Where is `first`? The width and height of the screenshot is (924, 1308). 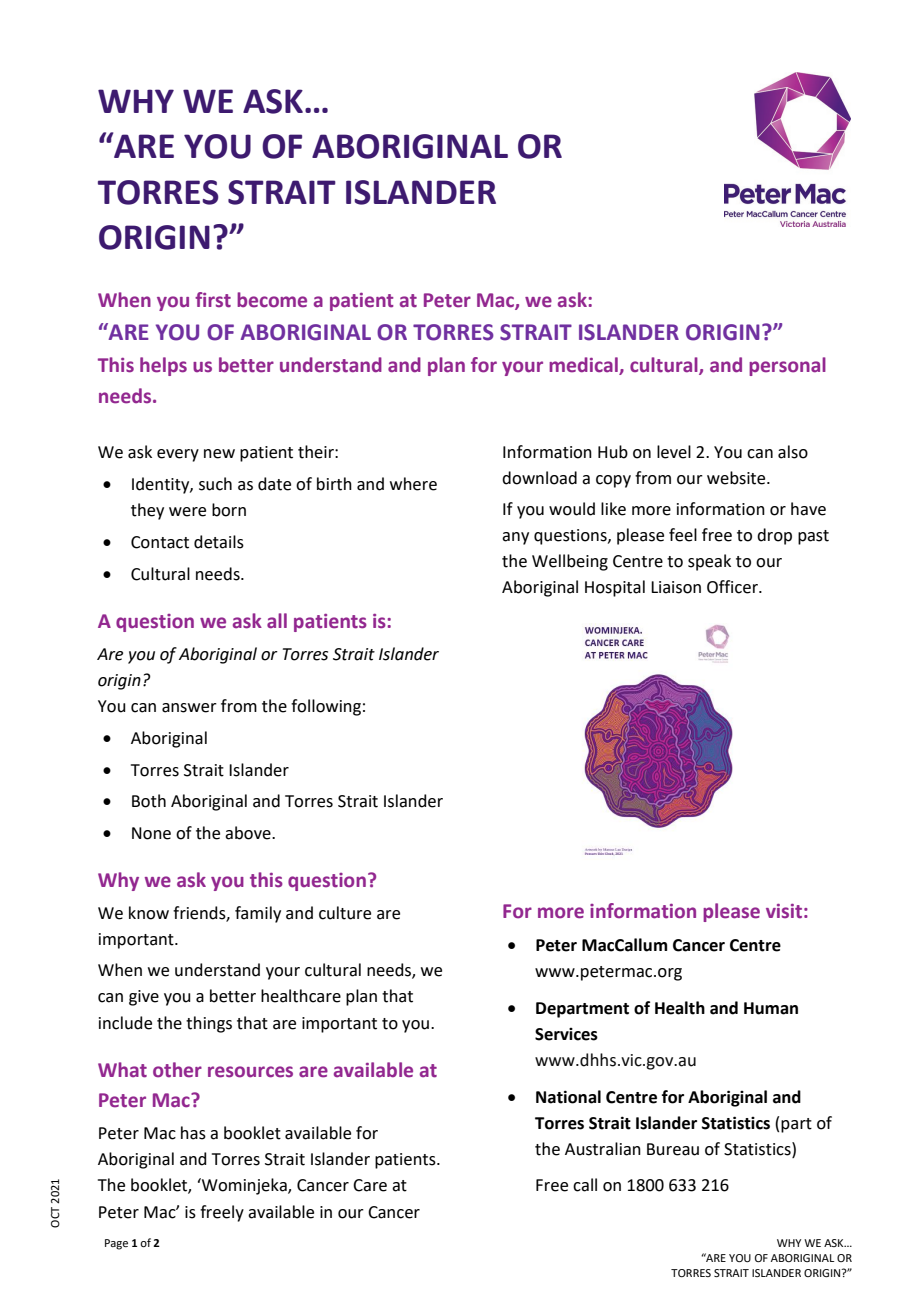 first is located at coordinates (213, 300).
